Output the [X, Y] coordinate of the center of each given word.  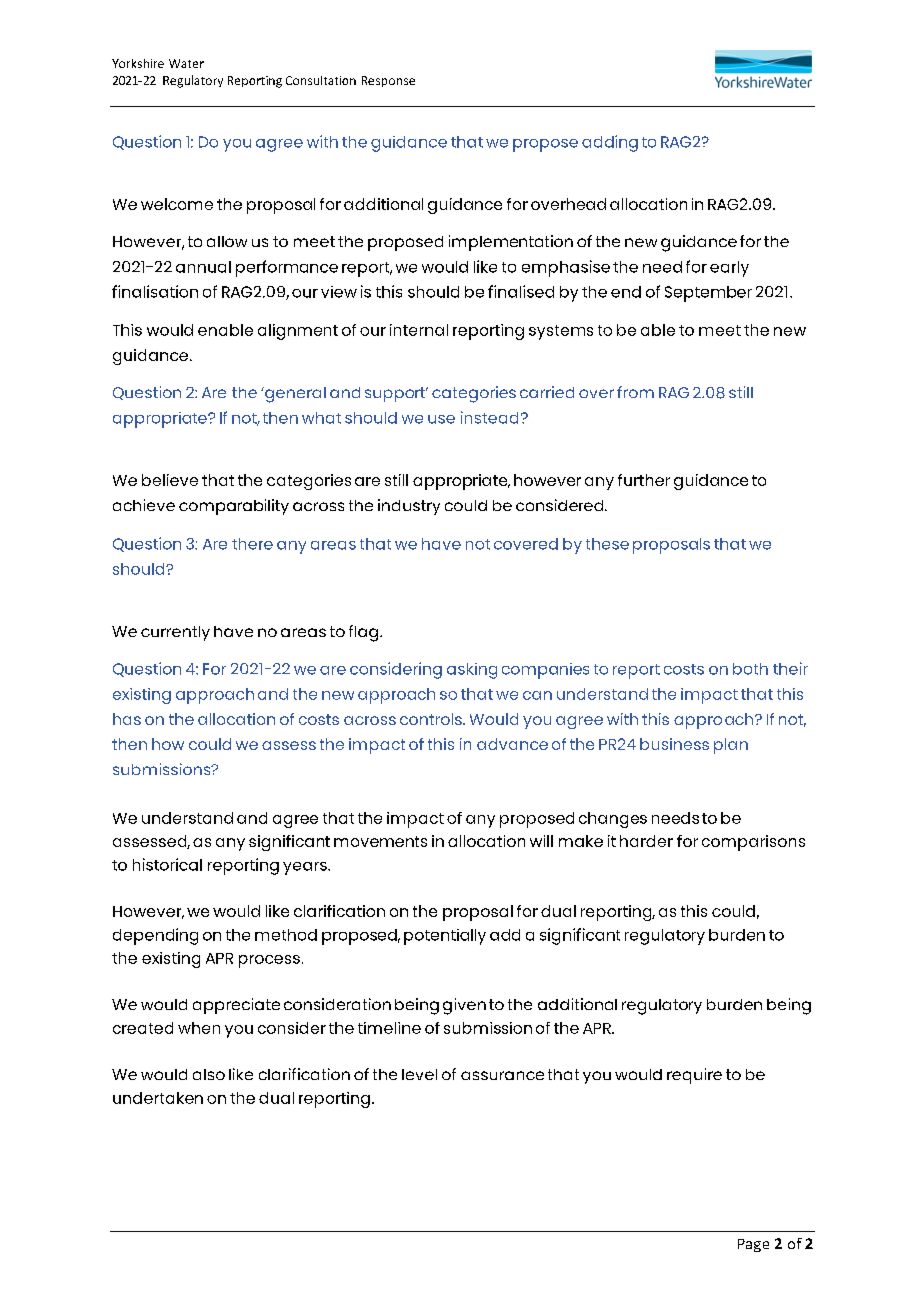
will [541, 841]
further [644, 480]
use [441, 419]
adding [610, 143]
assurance [502, 1075]
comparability [234, 507]
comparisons [753, 843]
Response [388, 81]
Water [186, 63]
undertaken [158, 1098]
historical [167, 864]
